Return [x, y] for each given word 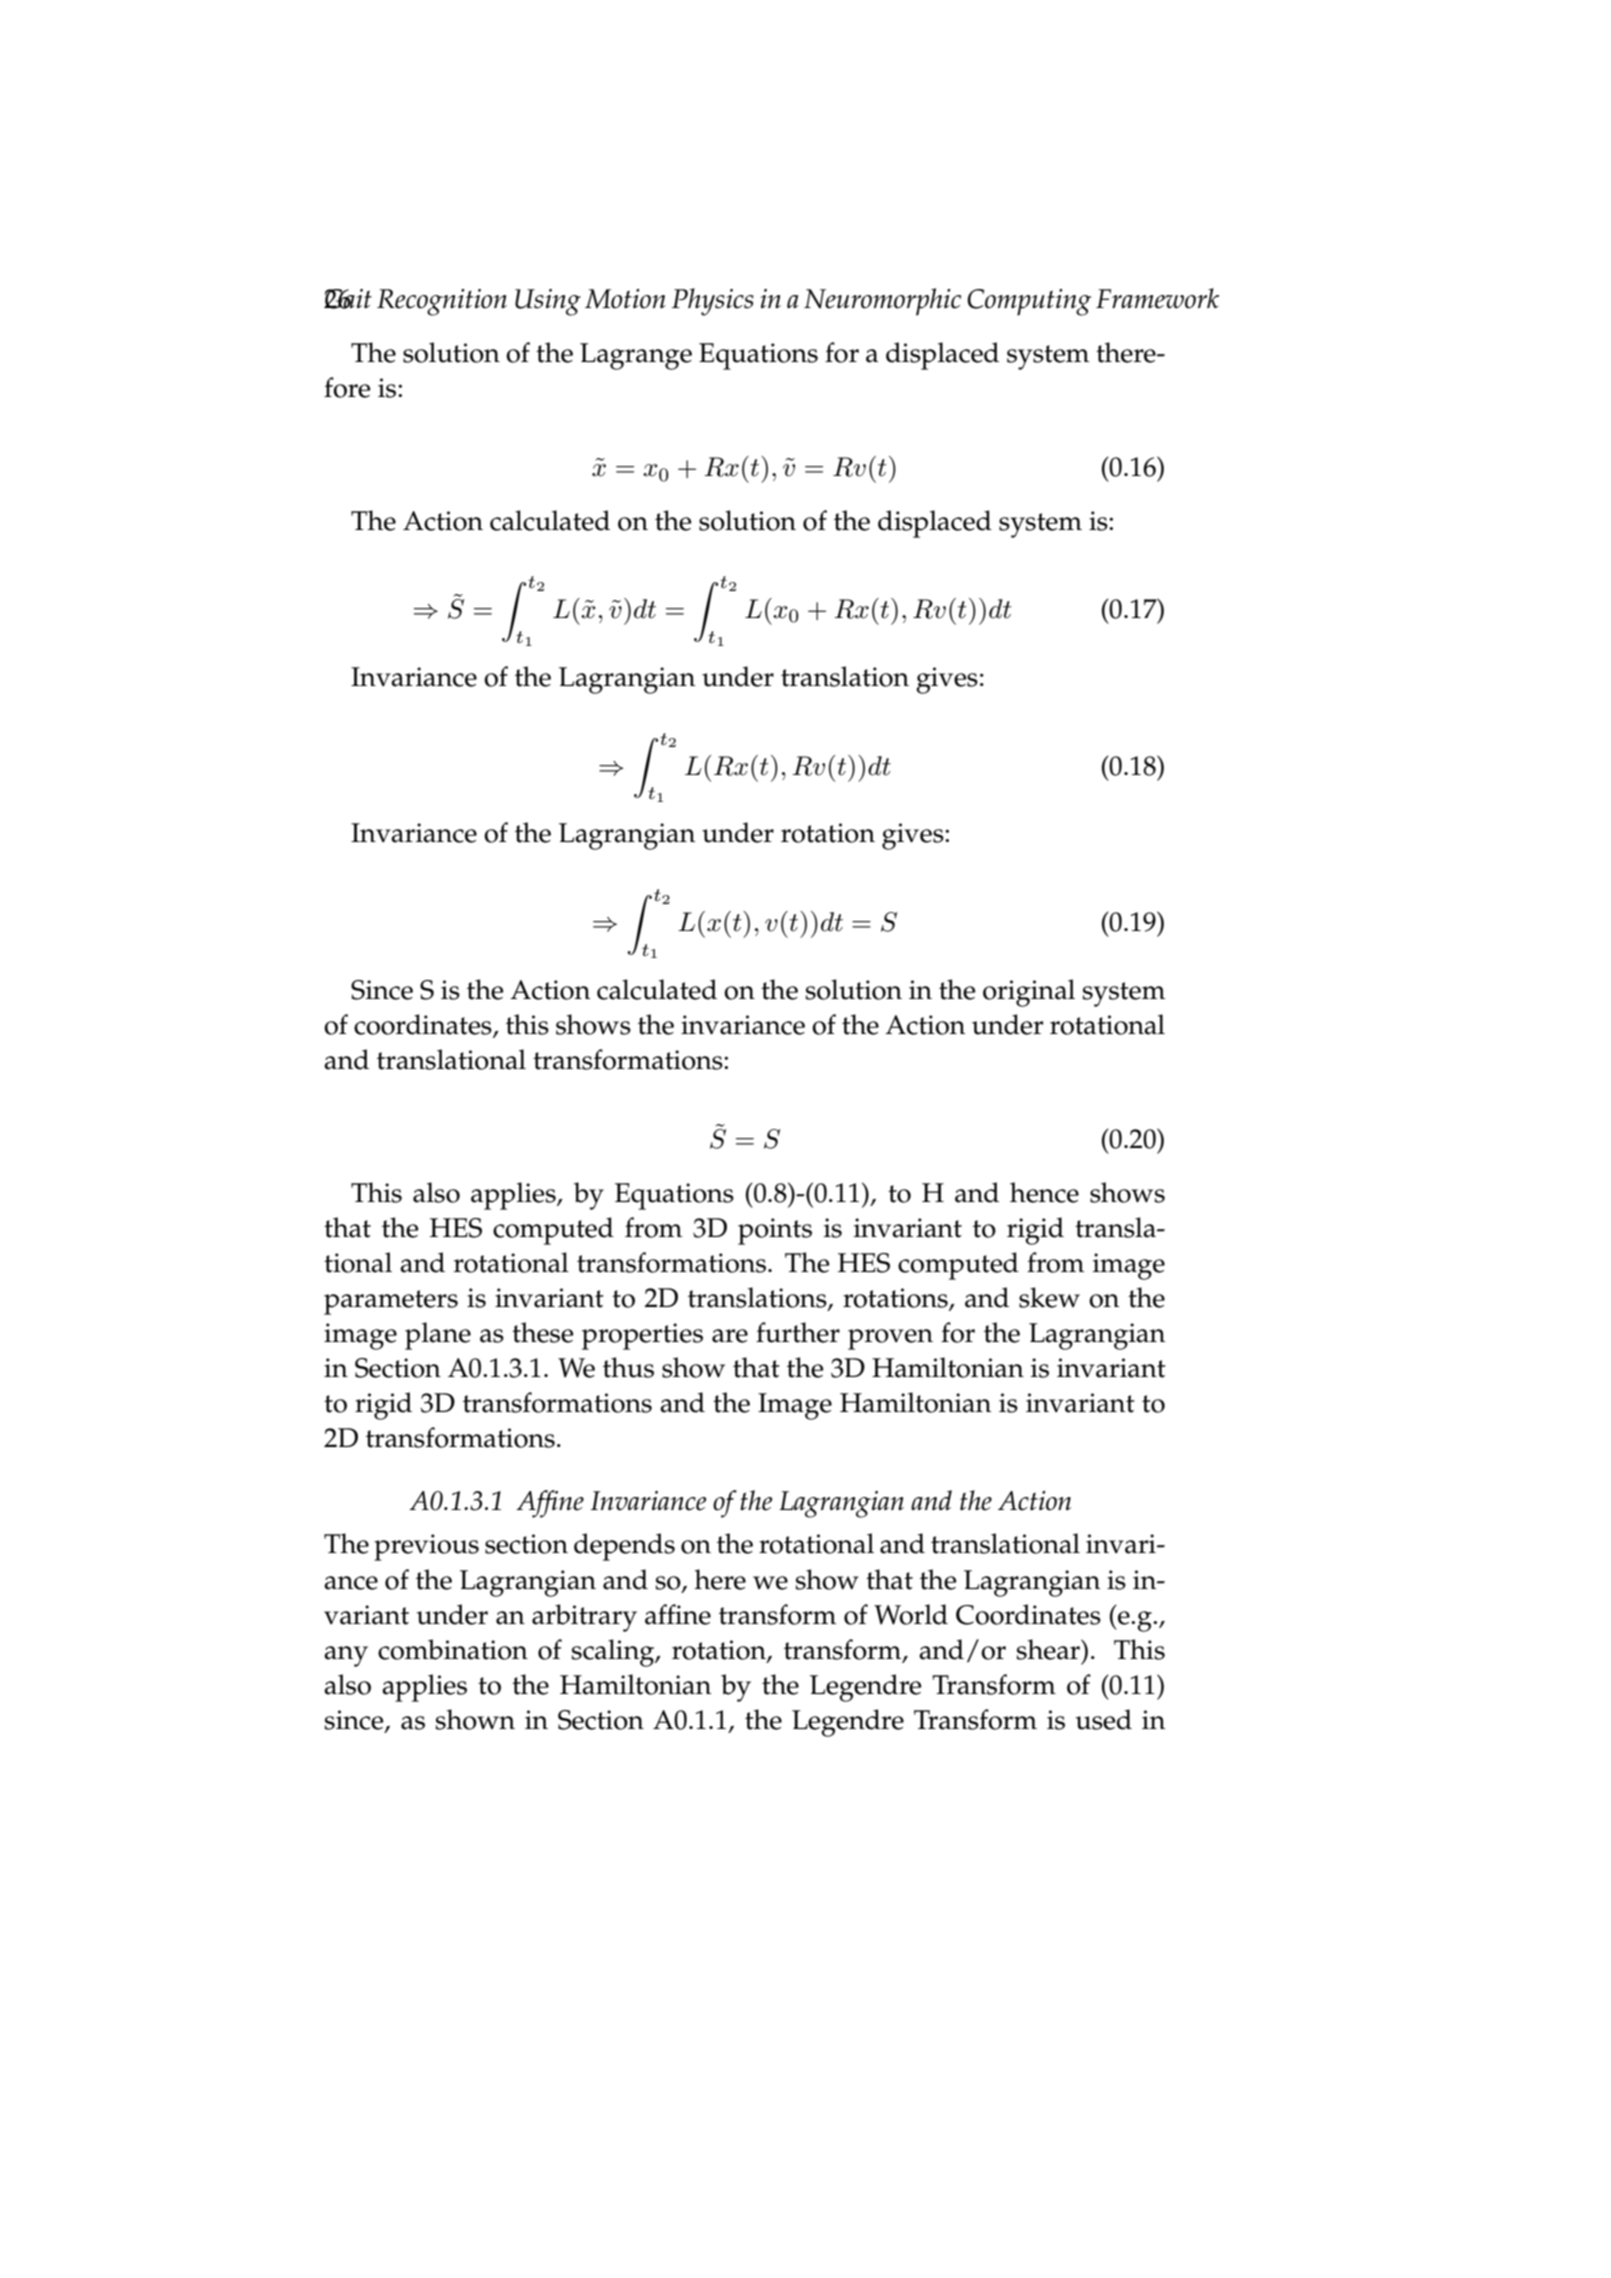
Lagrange [636, 356]
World [911, 1614]
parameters [391, 1302]
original [1029, 993]
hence [1044, 1192]
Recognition [442, 302]
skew [1049, 1297]
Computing [1029, 302]
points [775, 1231]
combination [453, 1649]
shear [1049, 1649]
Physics [713, 302]
